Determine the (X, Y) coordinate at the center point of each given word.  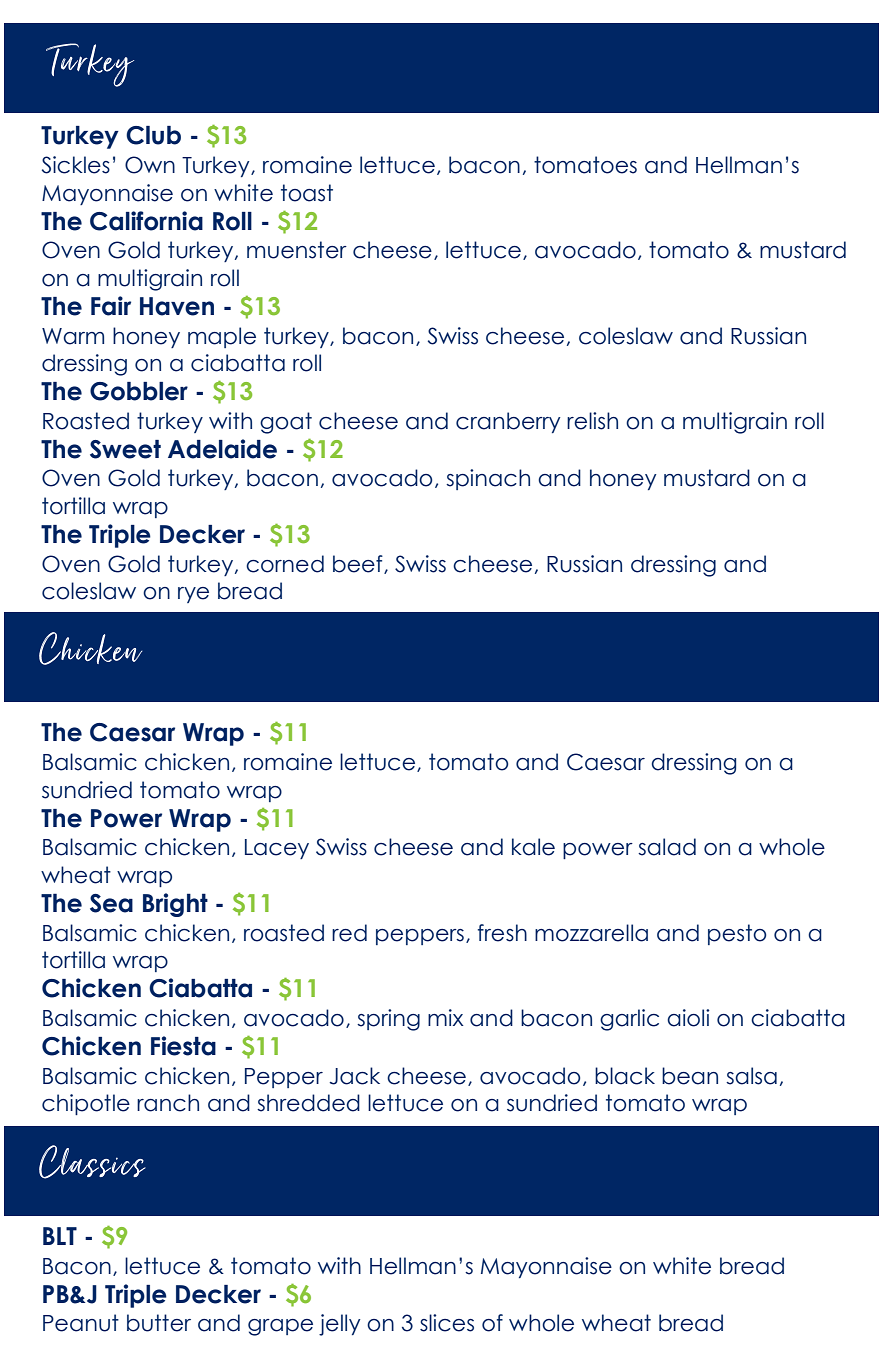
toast (307, 193)
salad (667, 847)
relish (592, 421)
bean (690, 1076)
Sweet (125, 449)
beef (359, 564)
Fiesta (183, 1046)
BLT (60, 1236)
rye (193, 595)
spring (388, 1020)
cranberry (508, 422)
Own (150, 165)
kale (533, 847)
